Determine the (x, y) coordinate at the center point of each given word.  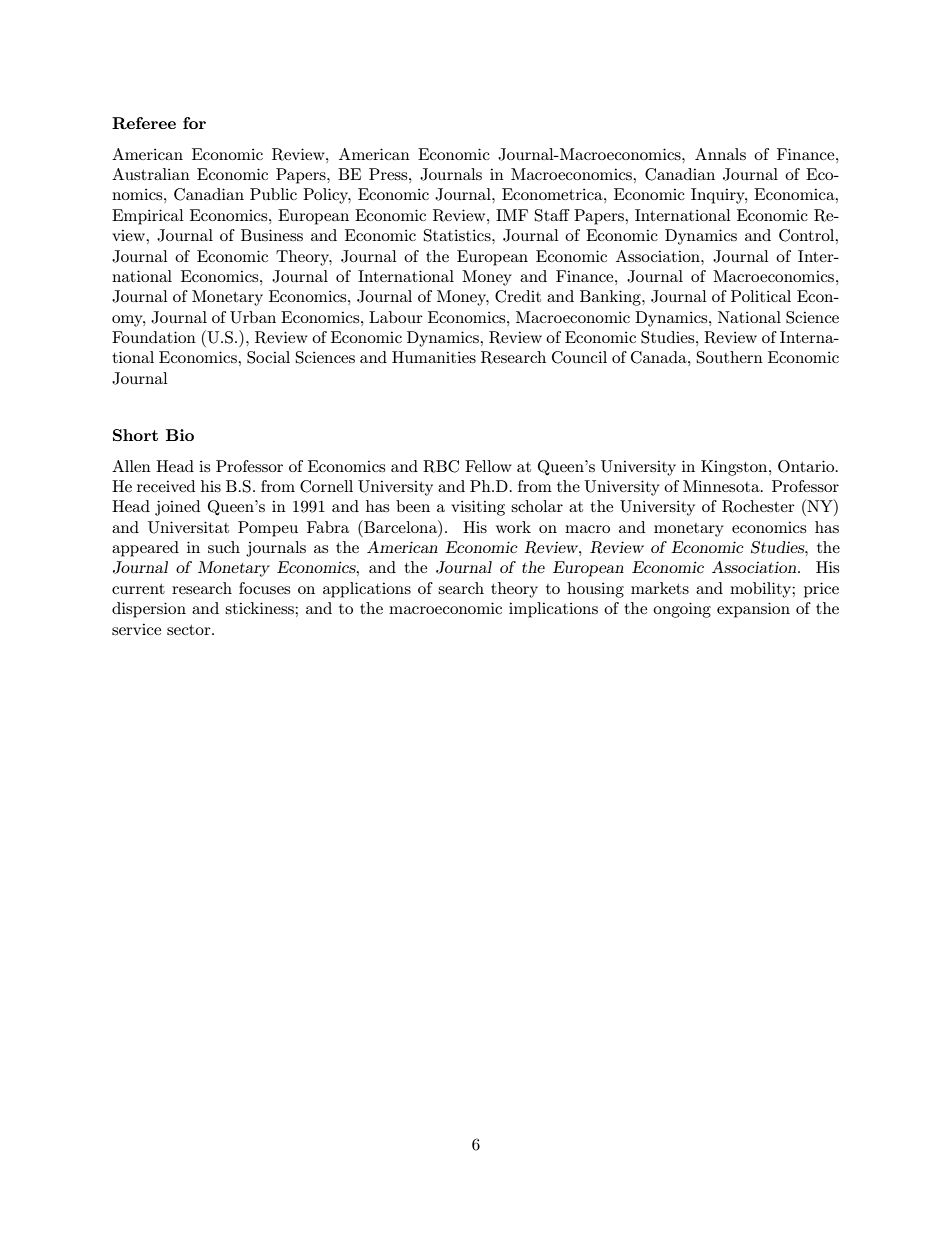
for (194, 123)
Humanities (434, 357)
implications (553, 610)
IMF (512, 215)
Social (268, 357)
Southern (730, 357)
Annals (720, 154)
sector (190, 630)
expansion (753, 610)
